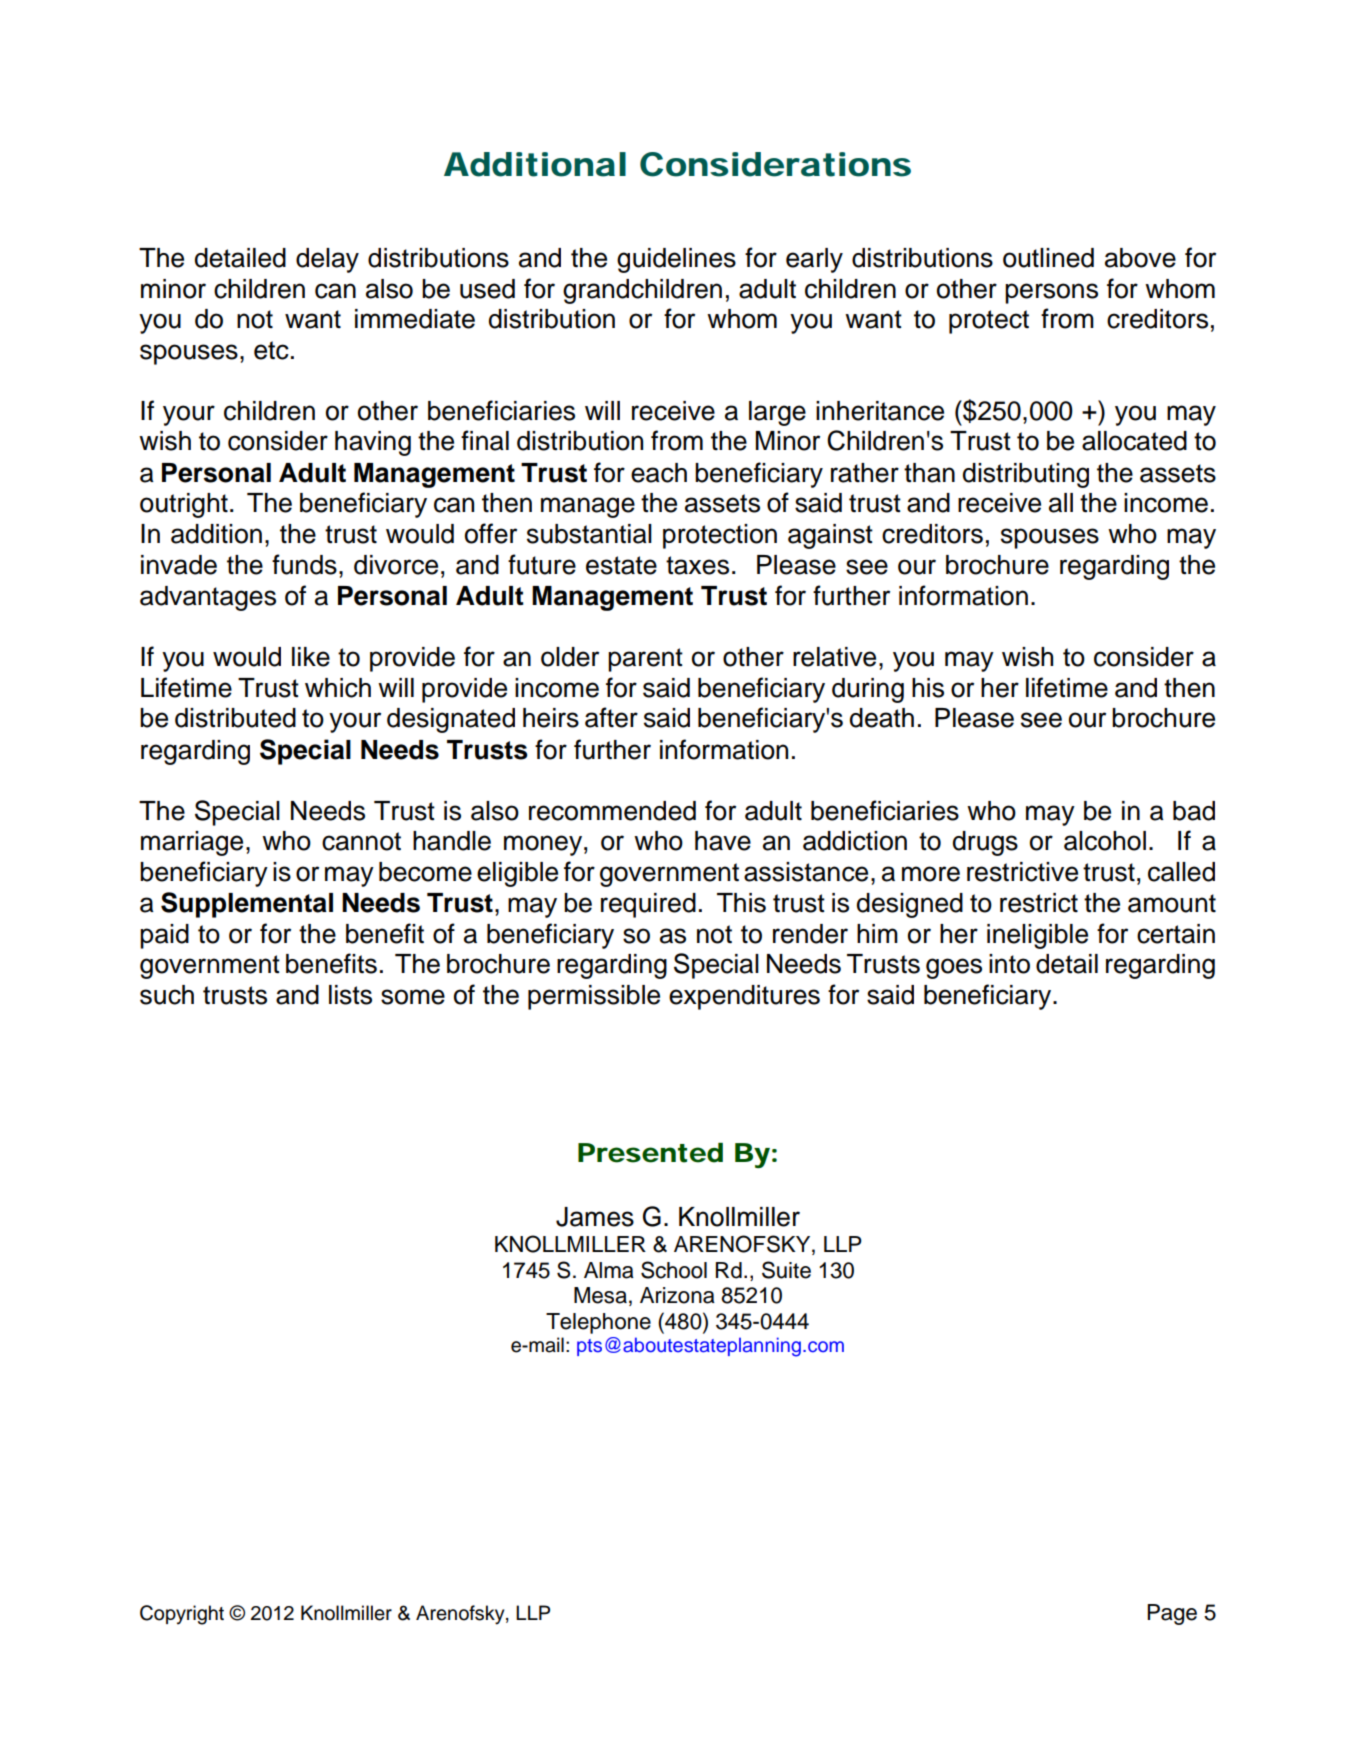 This screenshot has height=1755, width=1356. Describe the element at coordinates (676, 260) in the screenshot. I see `guidelines` at that location.
